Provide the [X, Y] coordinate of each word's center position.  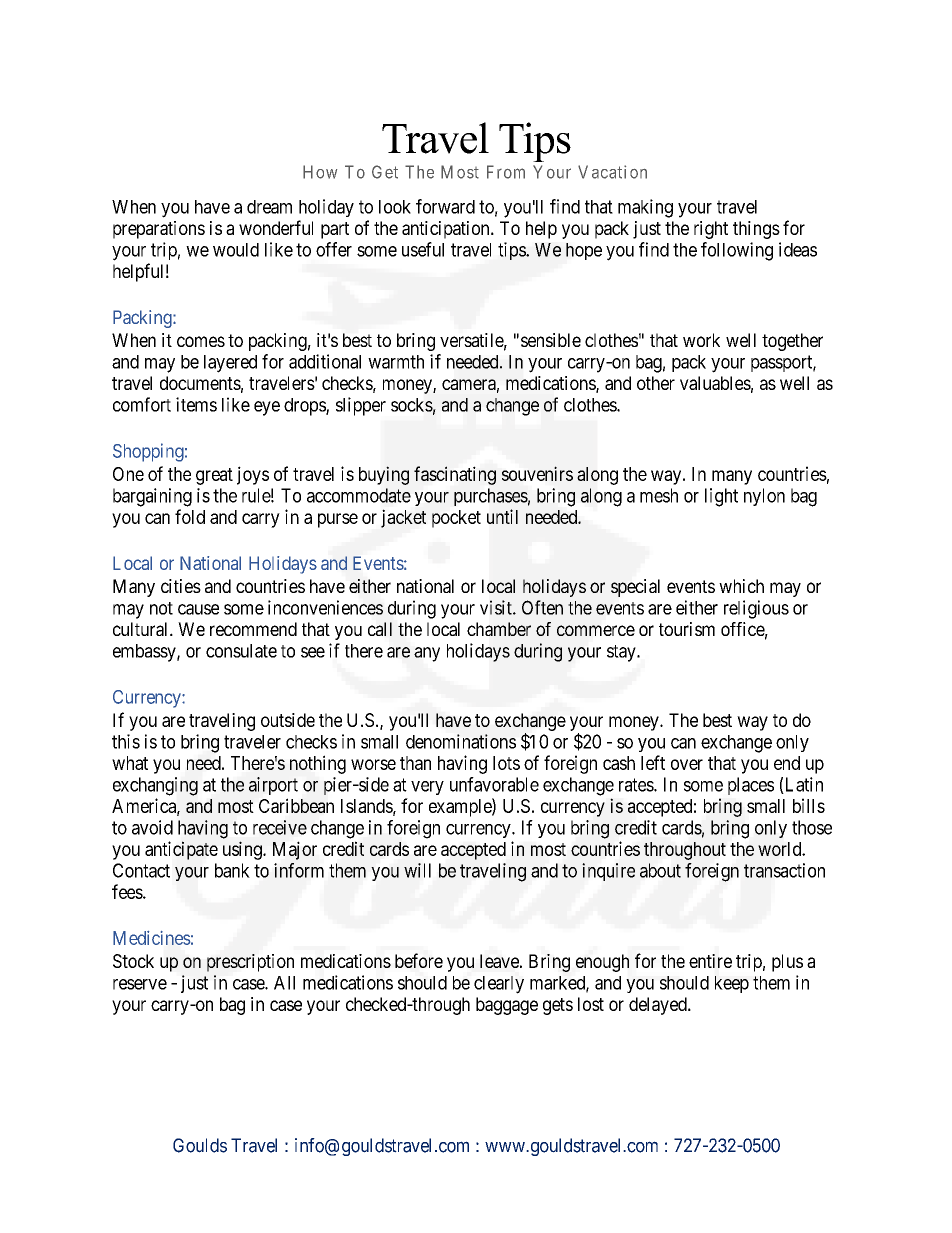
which [741, 586]
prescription [250, 963]
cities [181, 586]
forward [445, 206]
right [711, 230]
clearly [499, 985]
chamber [499, 629]
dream [269, 207]
